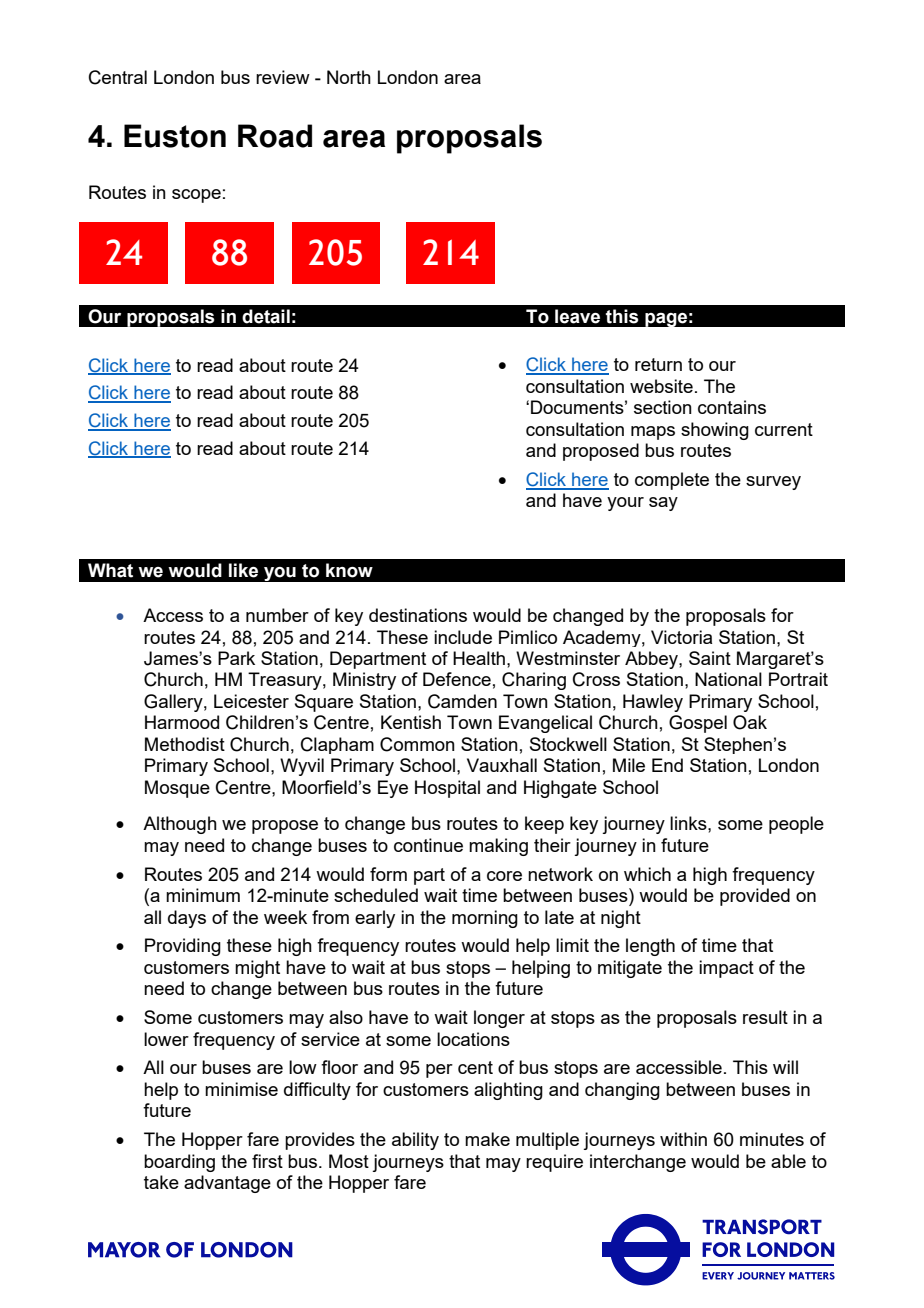 This screenshot has height=1308, width=924. What do you see at coordinates (179, 1163) in the screenshot?
I see `boarding` at bounding box center [179, 1163].
